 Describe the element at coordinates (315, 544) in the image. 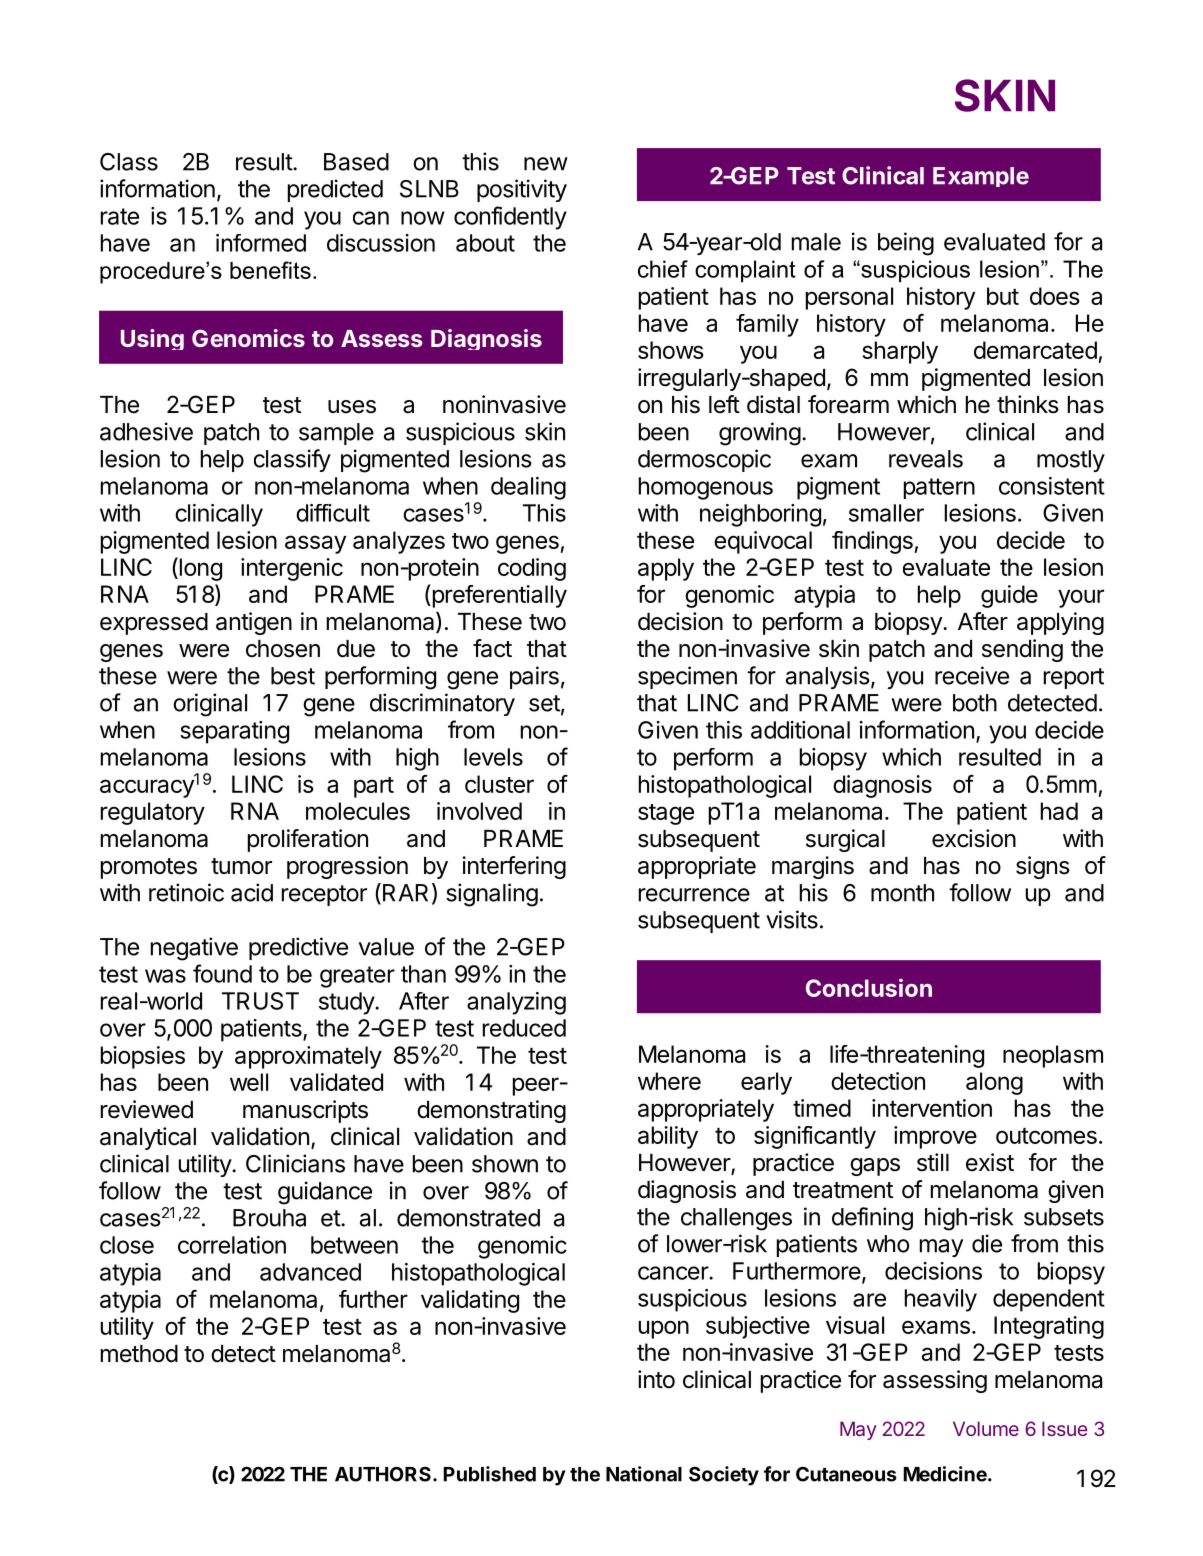

I see `assay` at that location.
